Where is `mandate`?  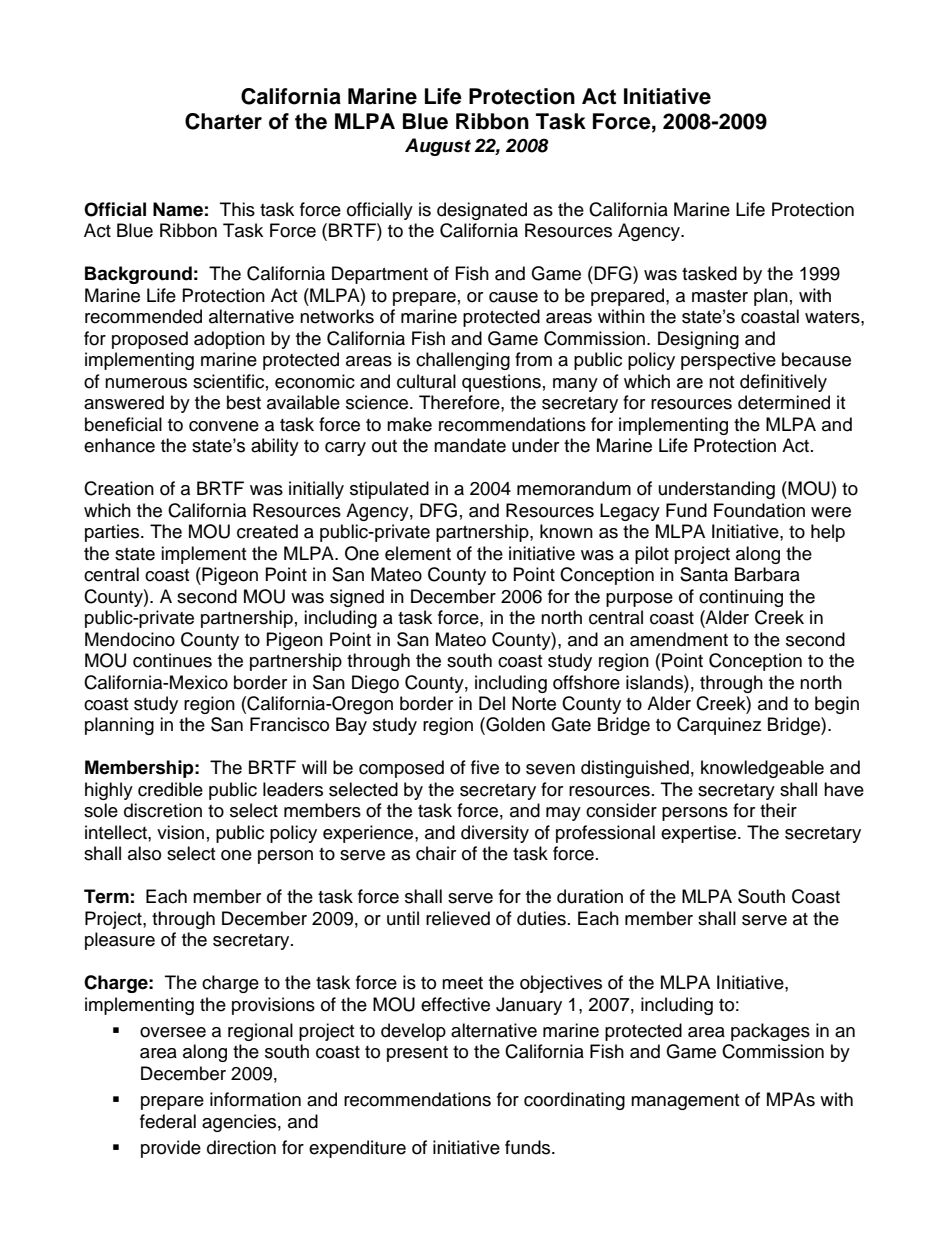 mandate is located at coordinates (470, 445).
